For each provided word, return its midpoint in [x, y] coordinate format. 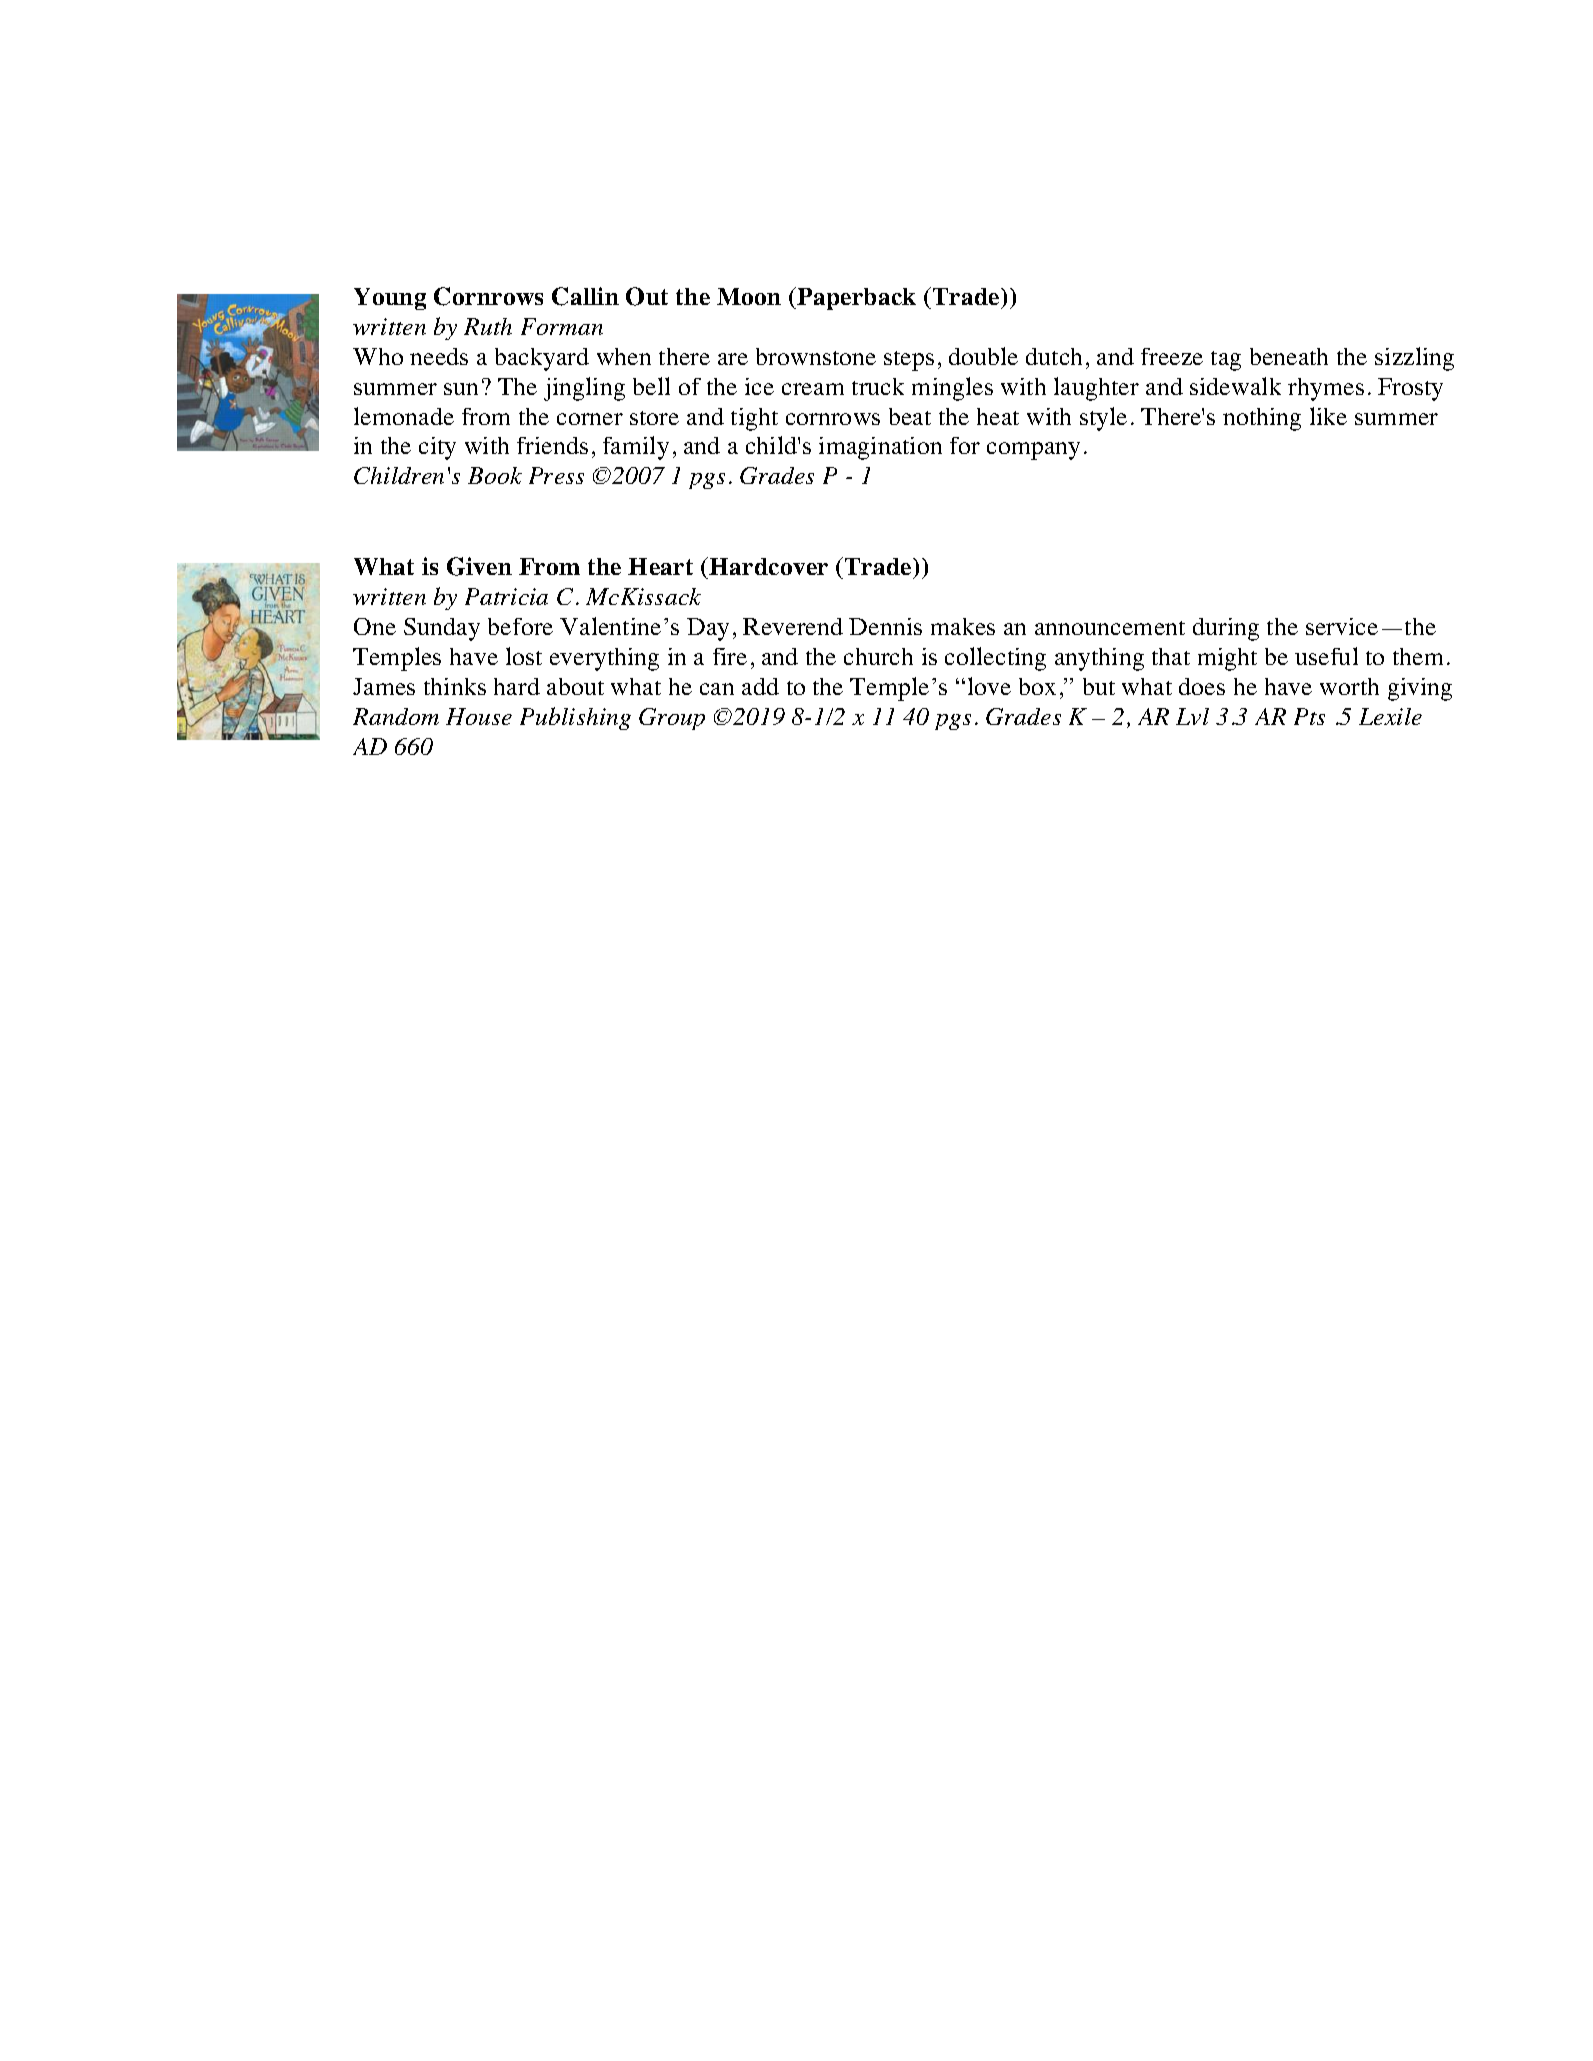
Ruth [488, 326]
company [1033, 451]
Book [495, 475]
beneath [1289, 356]
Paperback [855, 298]
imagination [880, 448]
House [479, 716]
